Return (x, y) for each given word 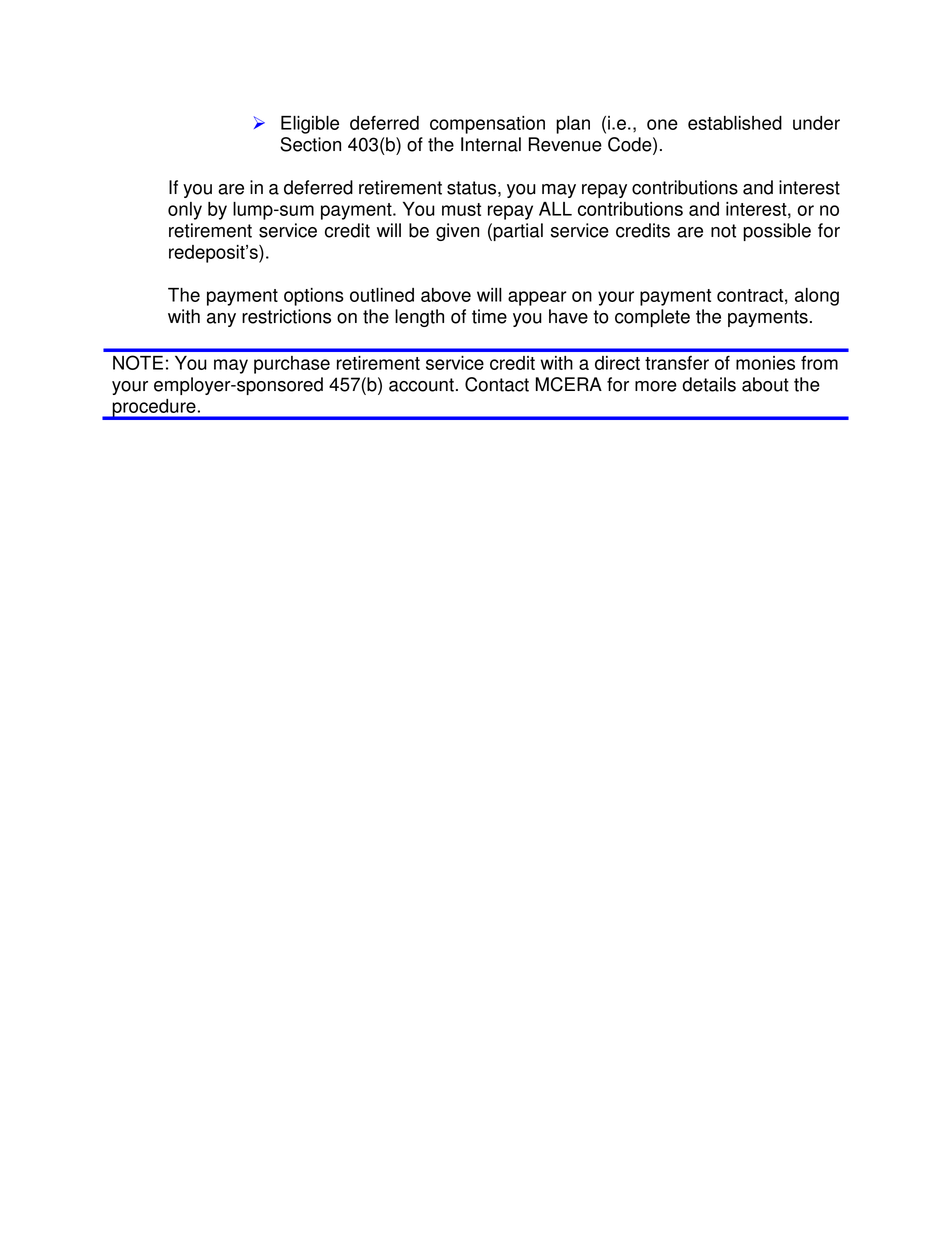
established (735, 123)
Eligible (310, 125)
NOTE (138, 362)
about (765, 384)
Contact (497, 384)
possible (777, 232)
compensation (487, 125)
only (185, 211)
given (457, 232)
